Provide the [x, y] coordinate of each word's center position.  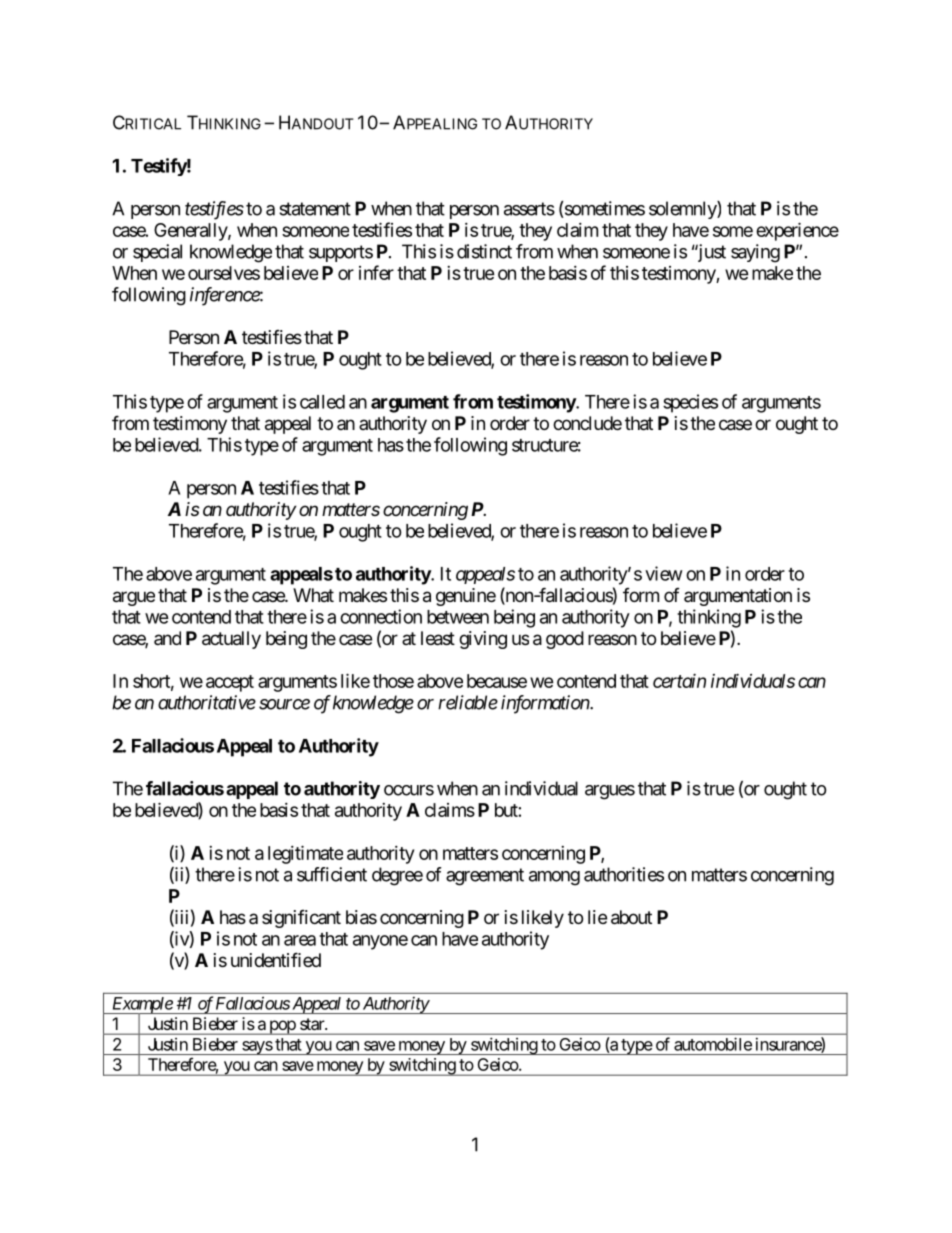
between [458, 617]
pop [282, 1027]
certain [679, 681]
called [322, 402]
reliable [468, 702]
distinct [484, 251]
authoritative [207, 702]
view [664, 573]
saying [755, 253]
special [157, 253]
